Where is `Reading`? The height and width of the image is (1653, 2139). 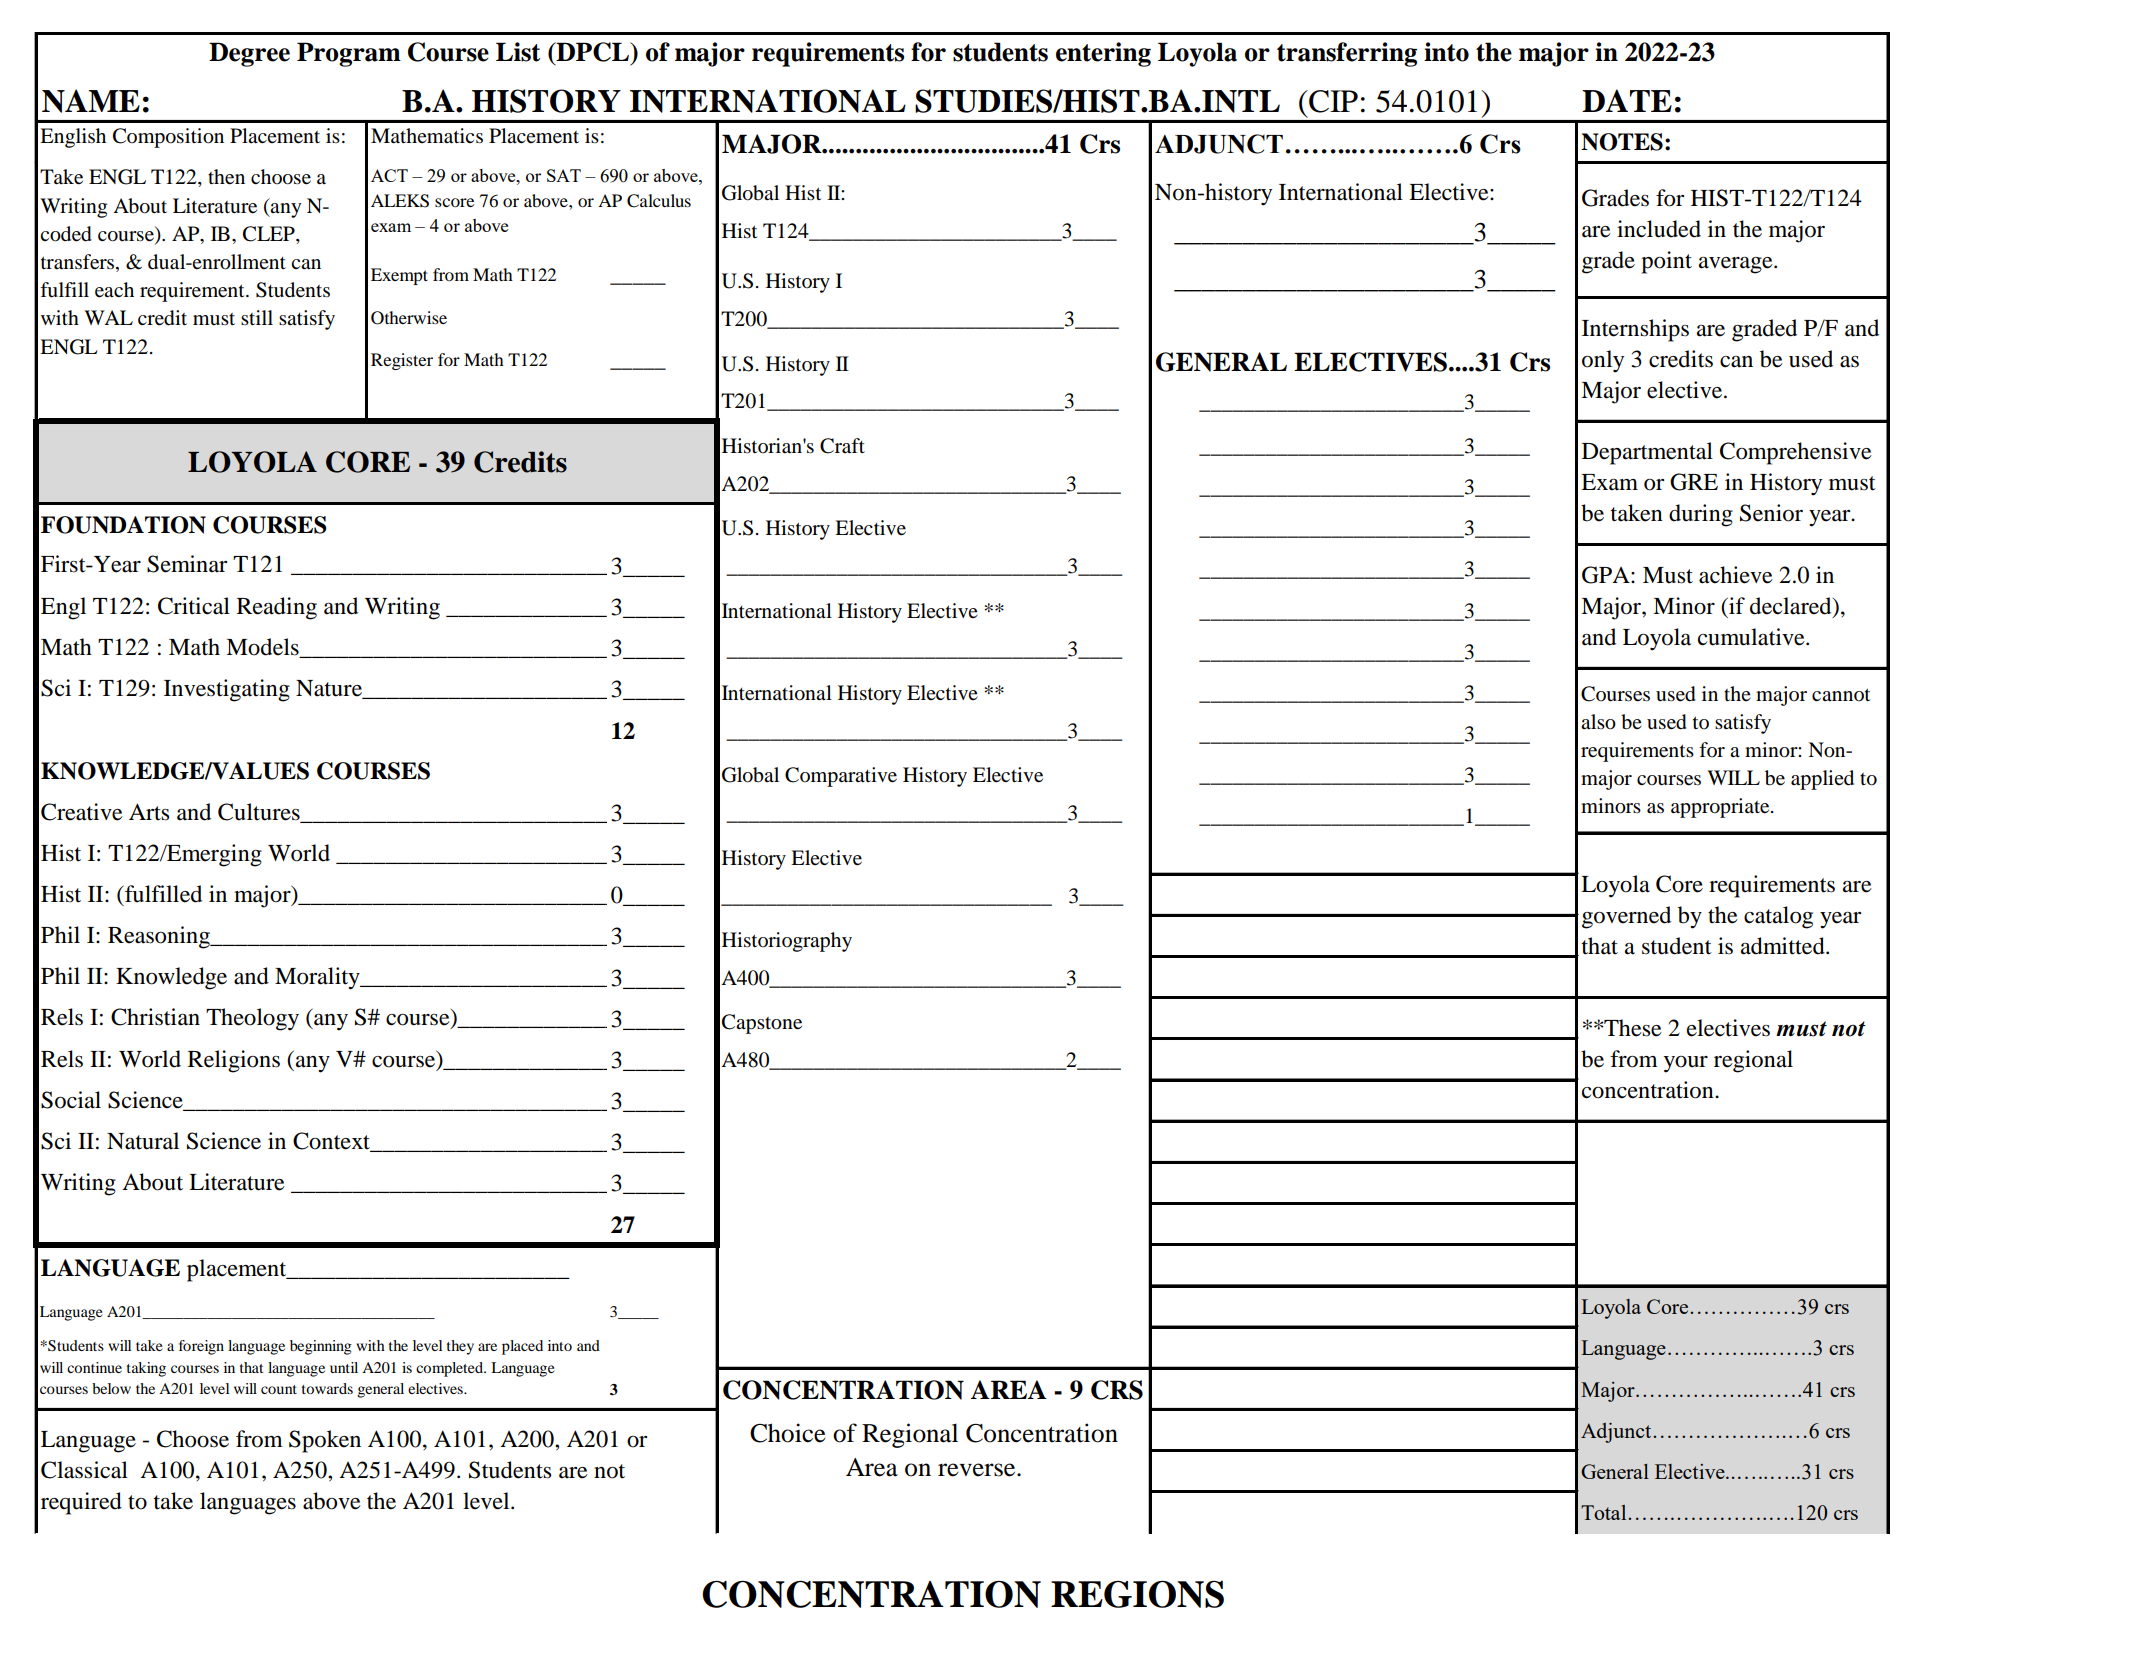
Reading is located at coordinates (277, 608).
